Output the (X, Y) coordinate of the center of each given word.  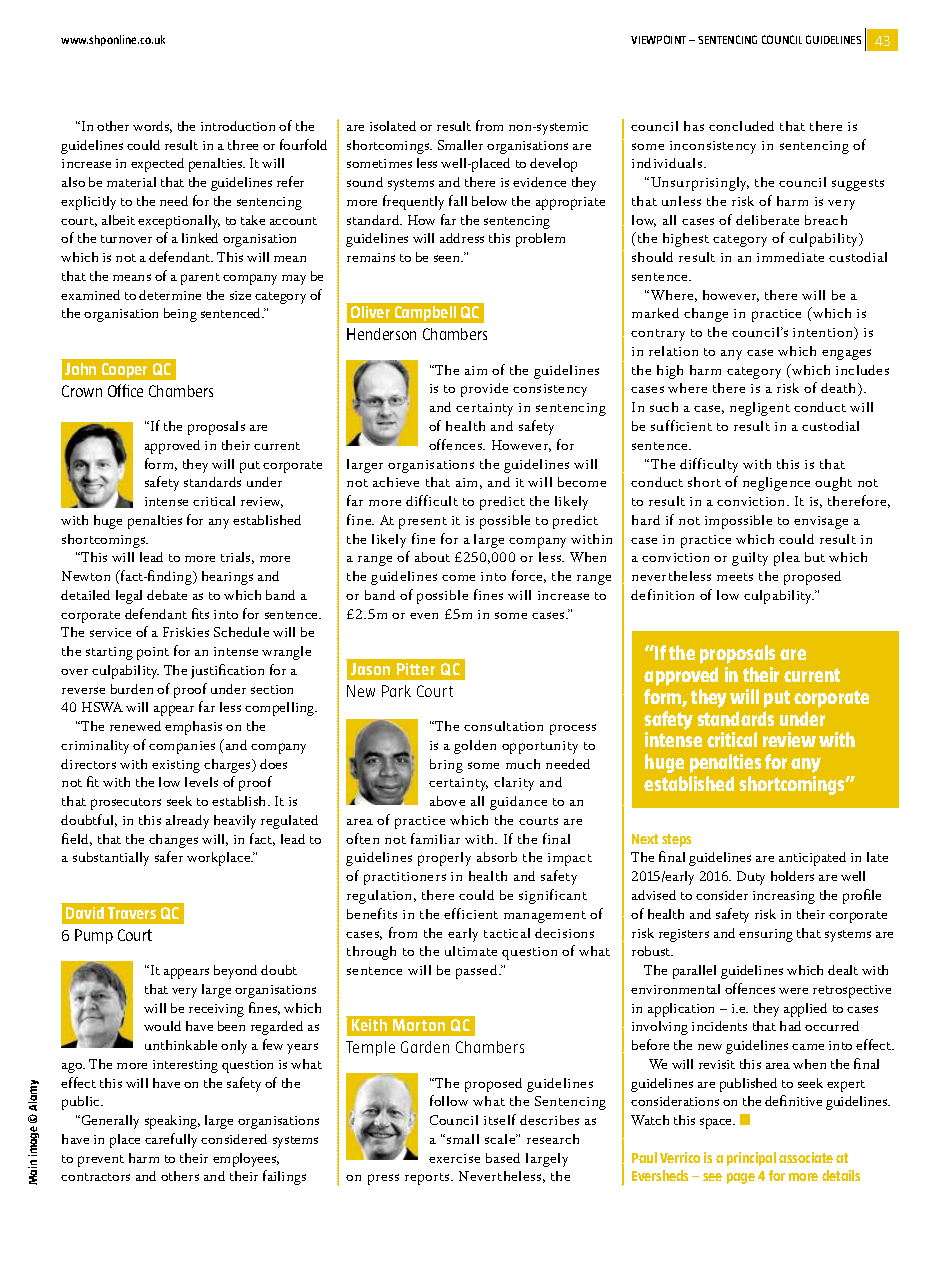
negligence (776, 484)
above (447, 801)
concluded (741, 126)
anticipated (812, 859)
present (423, 523)
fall (458, 200)
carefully (171, 1140)
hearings (227, 578)
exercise (454, 1158)
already (187, 822)
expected (157, 165)
